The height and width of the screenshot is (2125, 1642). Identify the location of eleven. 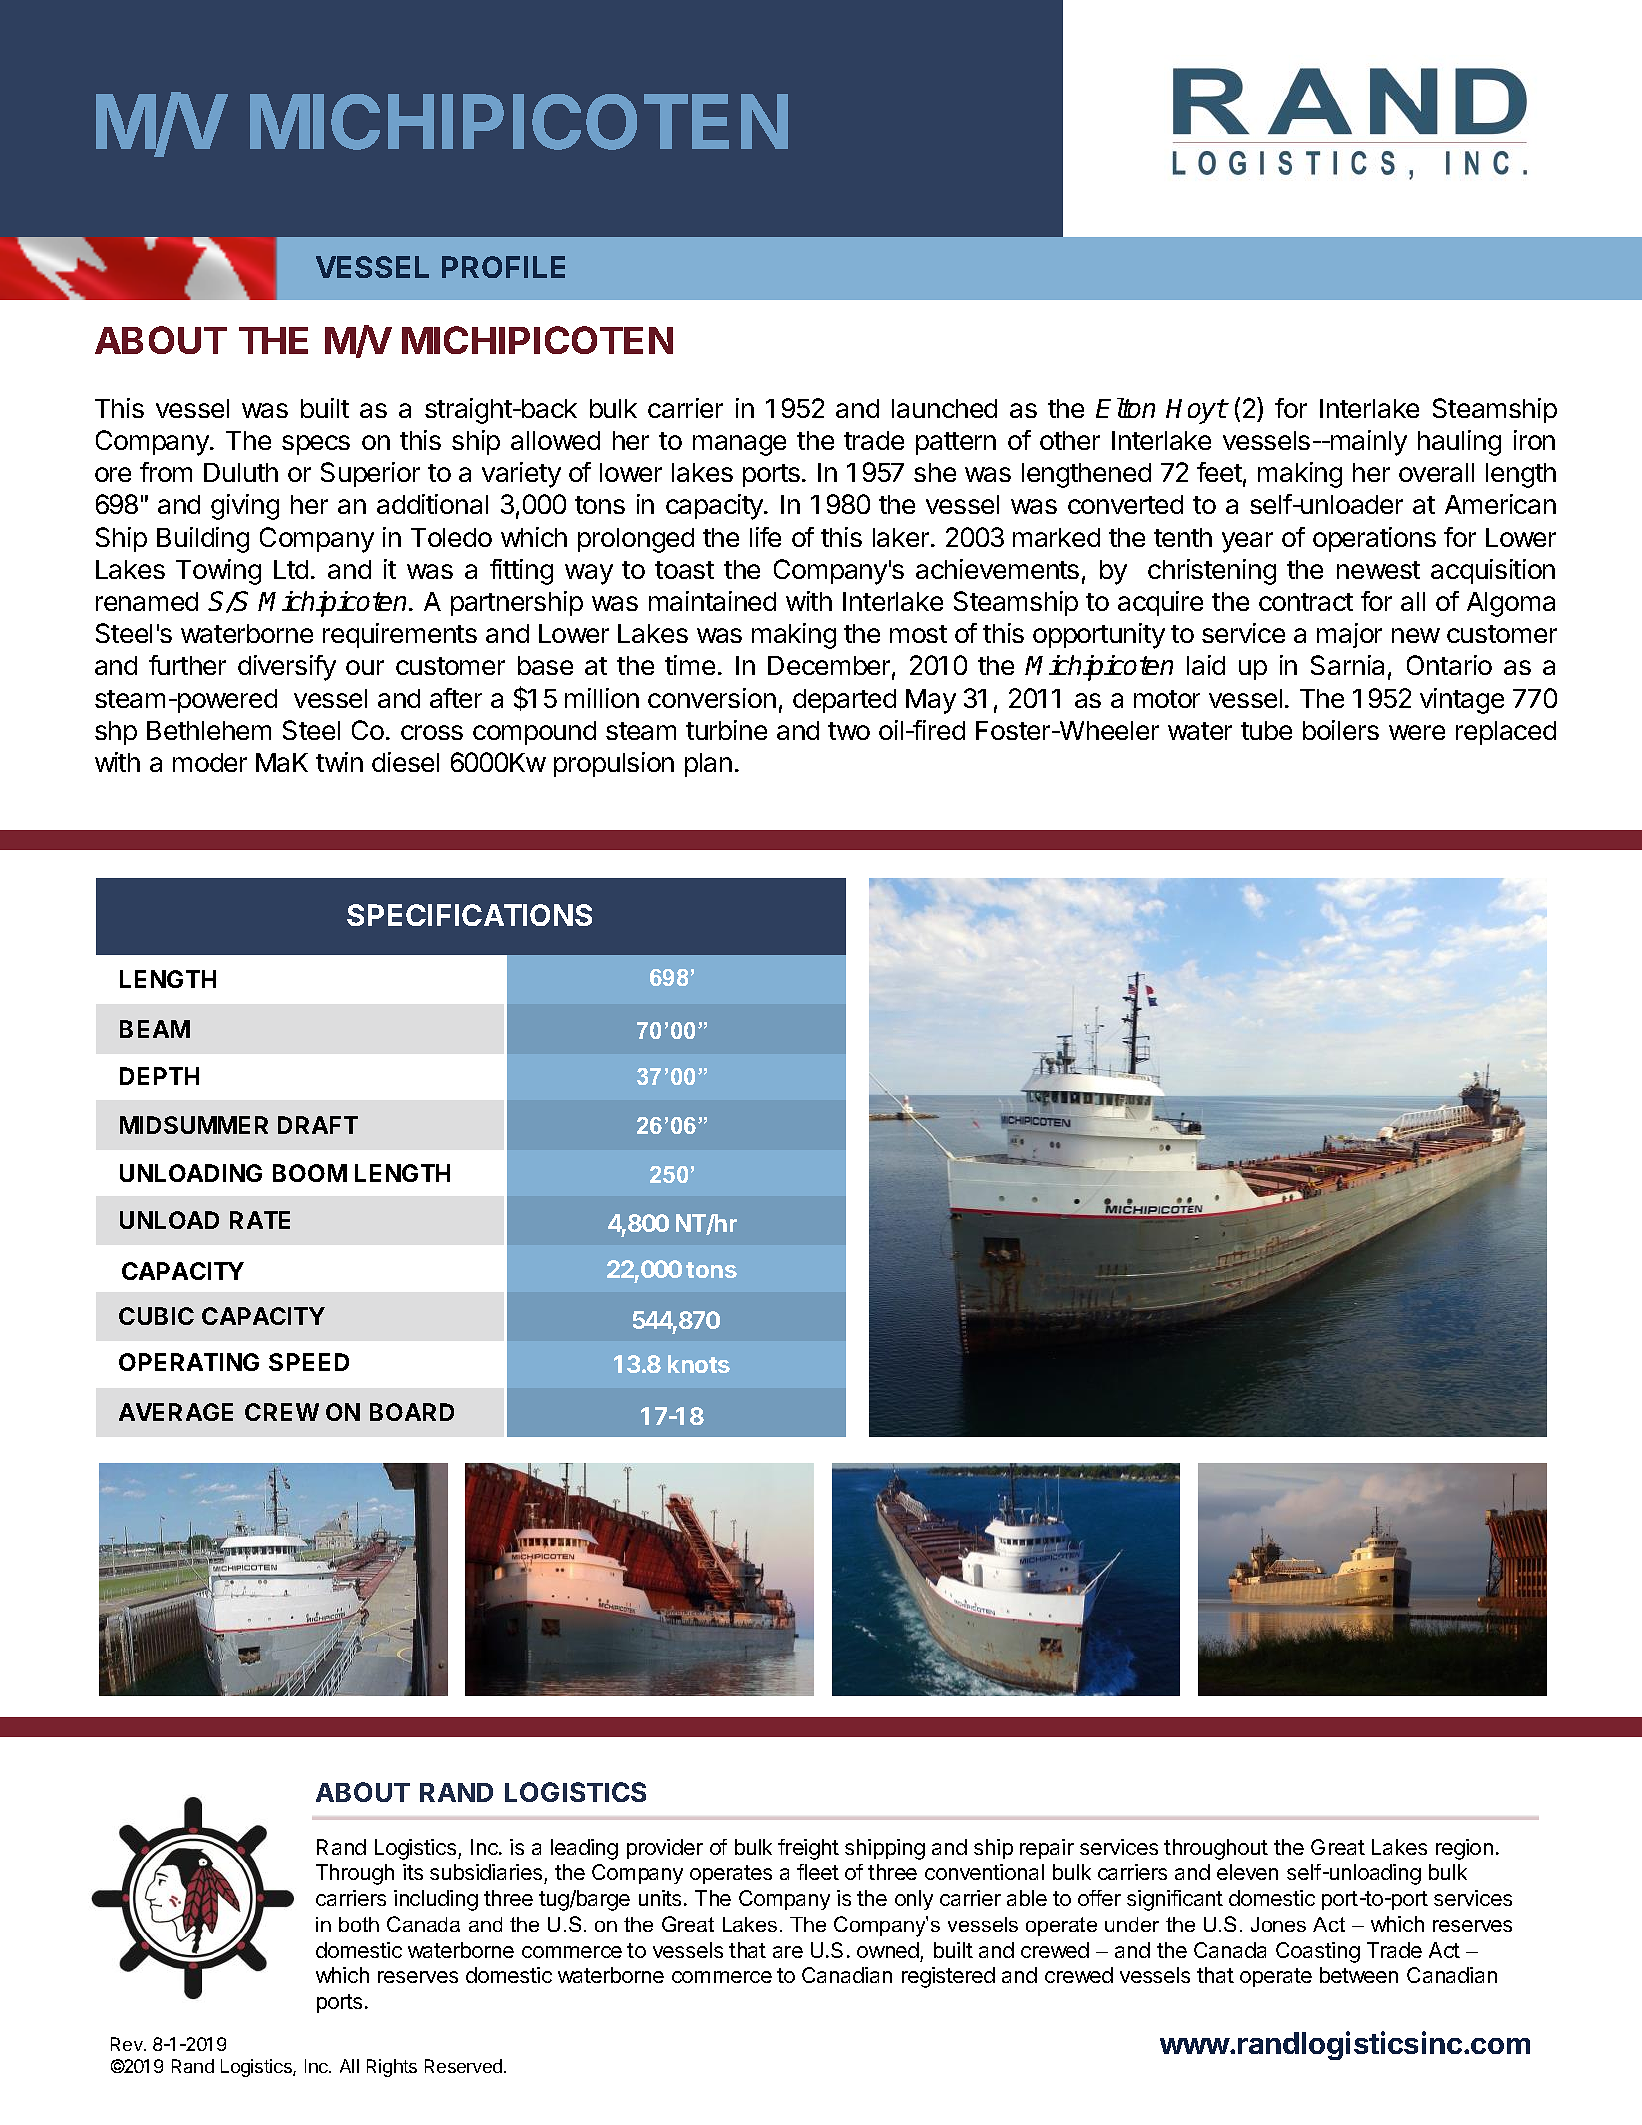
(1247, 1872).
